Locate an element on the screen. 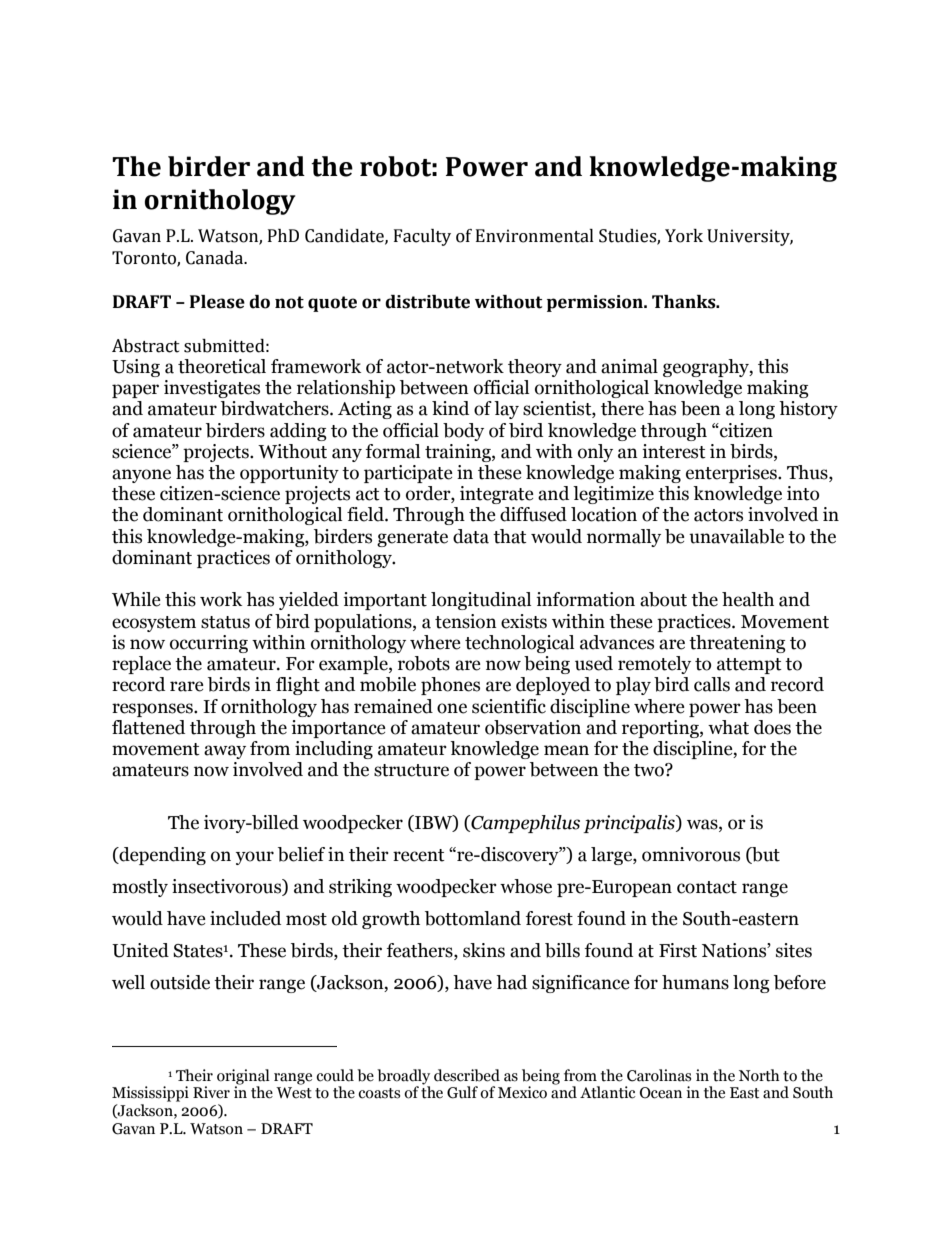 The height and width of the screenshot is (1233, 952). original is located at coordinates (243, 1077).
